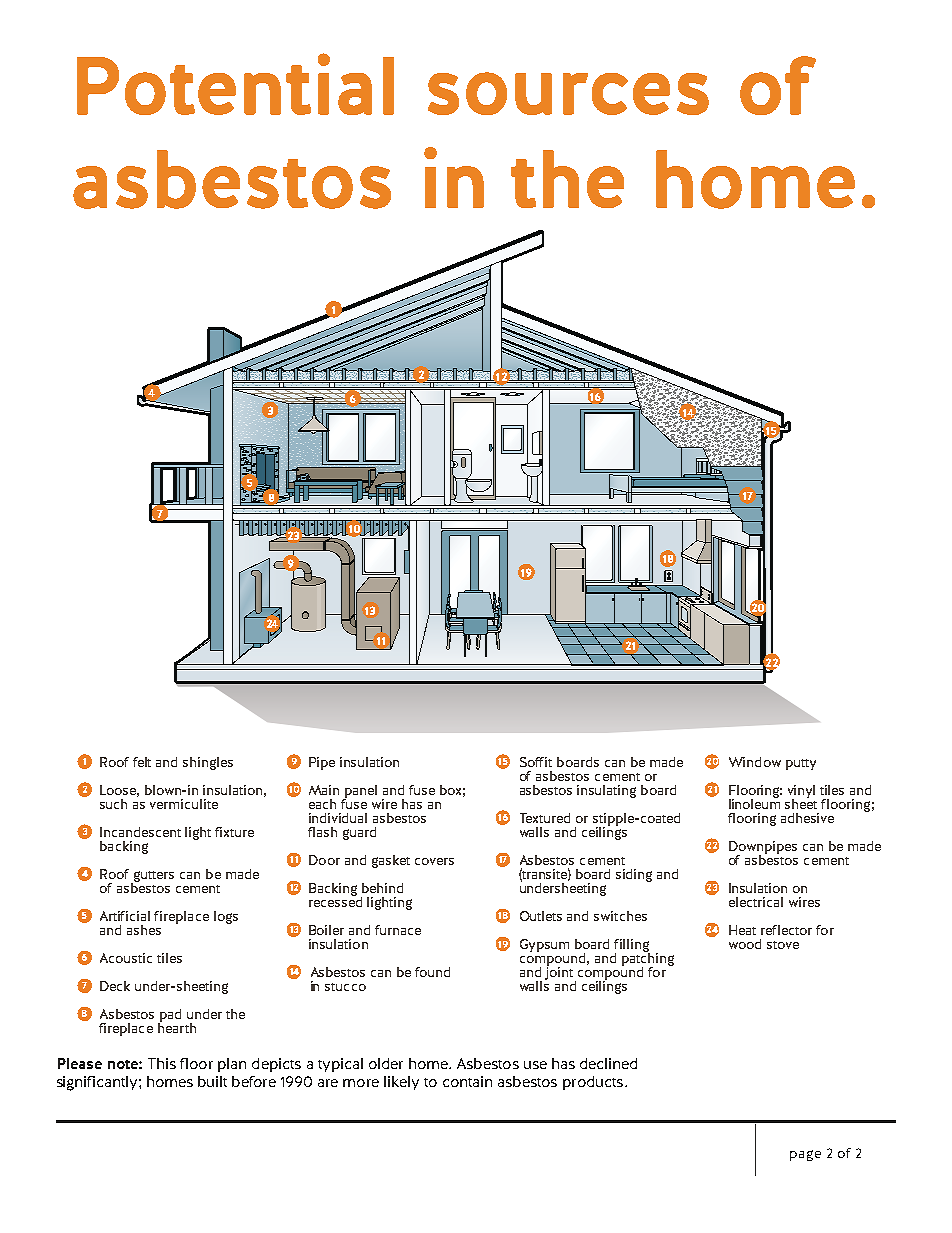  Describe the element at coordinates (536, 762) in the screenshot. I see `Soffit` at that location.
